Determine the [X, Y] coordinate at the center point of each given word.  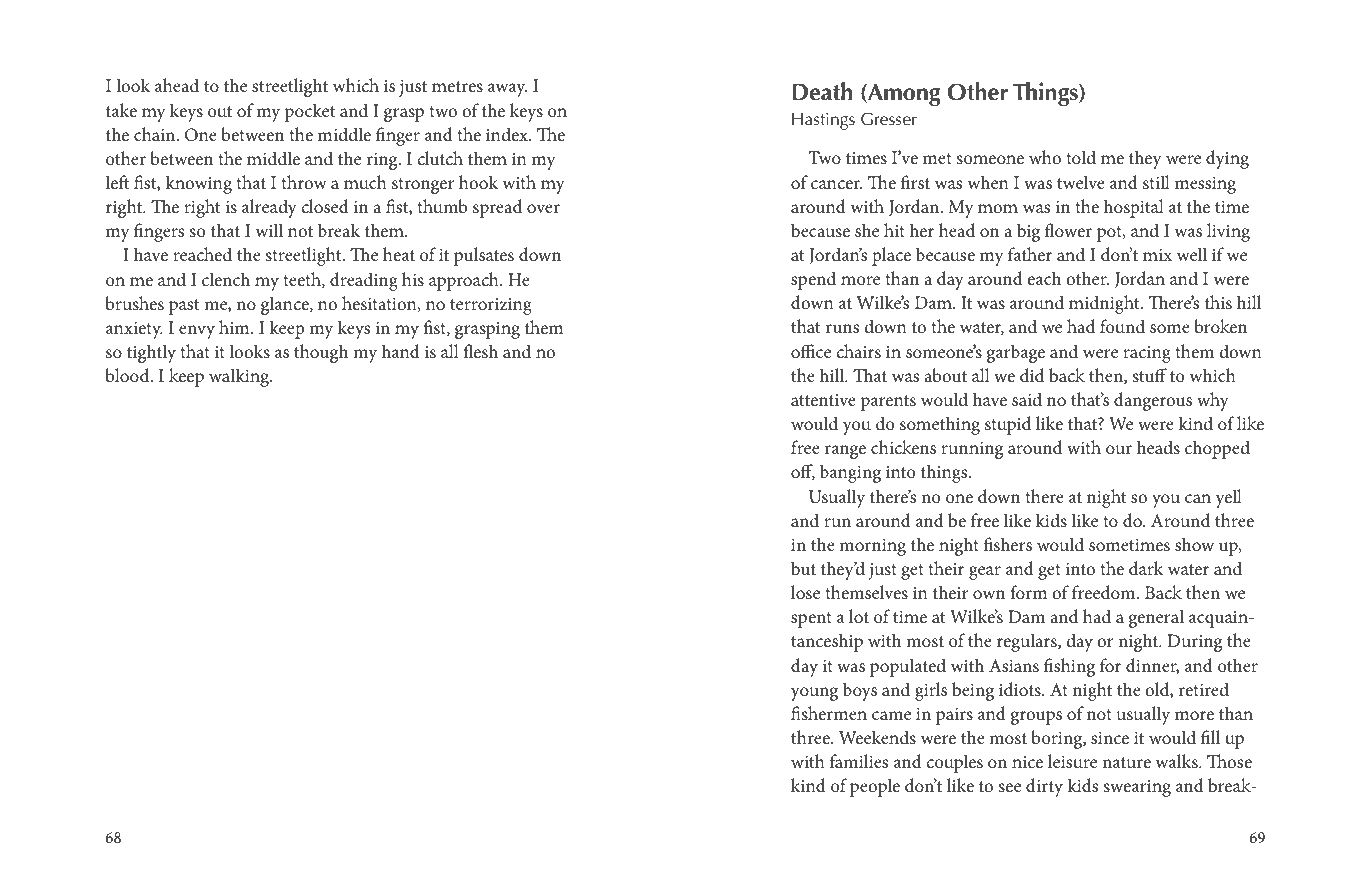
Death [822, 91]
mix [1157, 255]
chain [156, 134]
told [1081, 157]
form [1029, 592]
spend [813, 280]
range [845, 452]
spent [811, 620]
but [803, 568]
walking [240, 377]
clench [226, 279]
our [1119, 449]
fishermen [829, 713]
